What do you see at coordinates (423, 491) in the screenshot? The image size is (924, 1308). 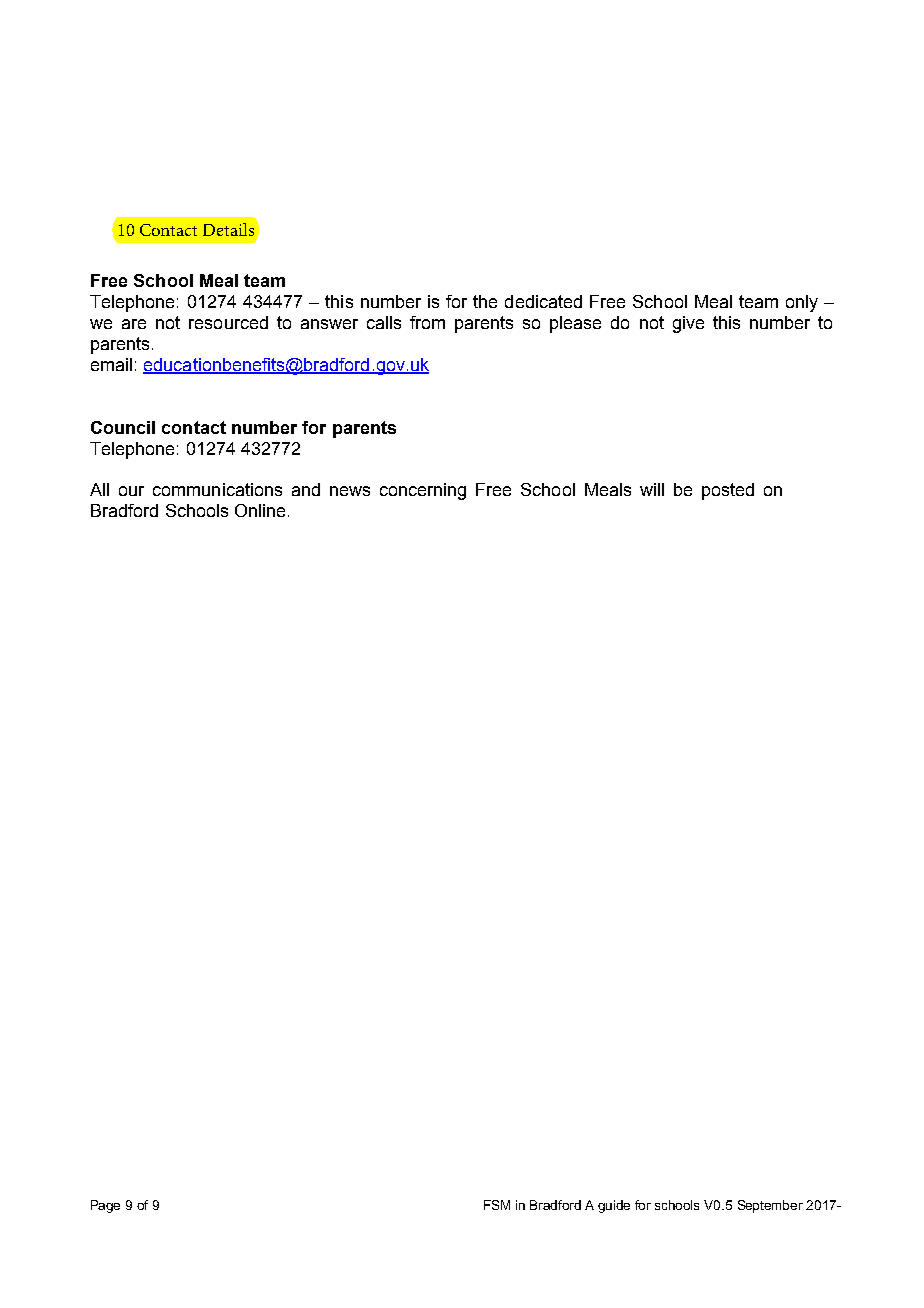 I see `concerning` at bounding box center [423, 491].
